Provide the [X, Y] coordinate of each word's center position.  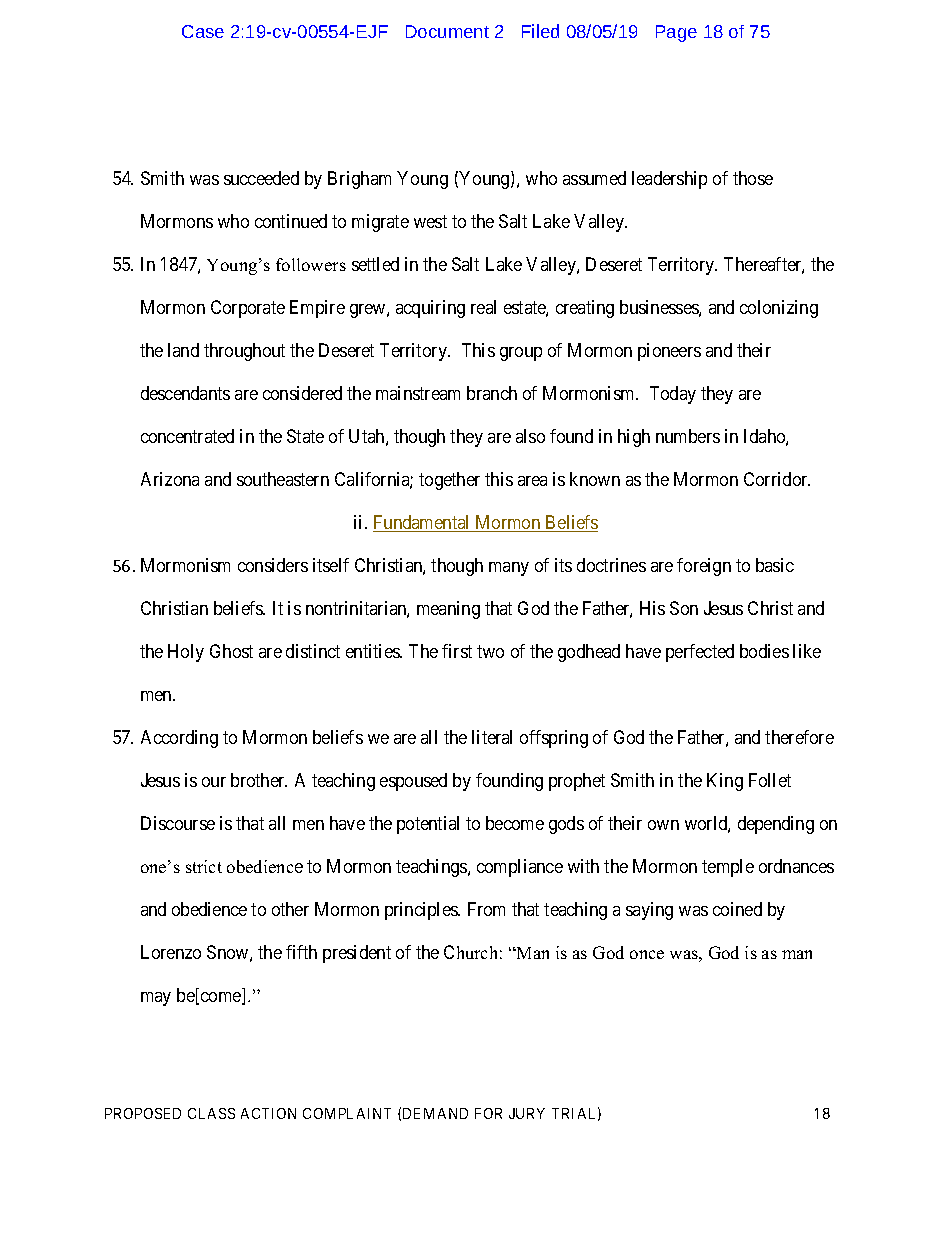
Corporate [248, 309]
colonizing [779, 309]
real [483, 307]
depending [776, 825]
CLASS [211, 1113]
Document [447, 31]
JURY [527, 1113]
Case [203, 31]
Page [676, 33]
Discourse [178, 823]
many [509, 569]
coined [737, 909]
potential [428, 825]
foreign [704, 567]
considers [273, 565]
